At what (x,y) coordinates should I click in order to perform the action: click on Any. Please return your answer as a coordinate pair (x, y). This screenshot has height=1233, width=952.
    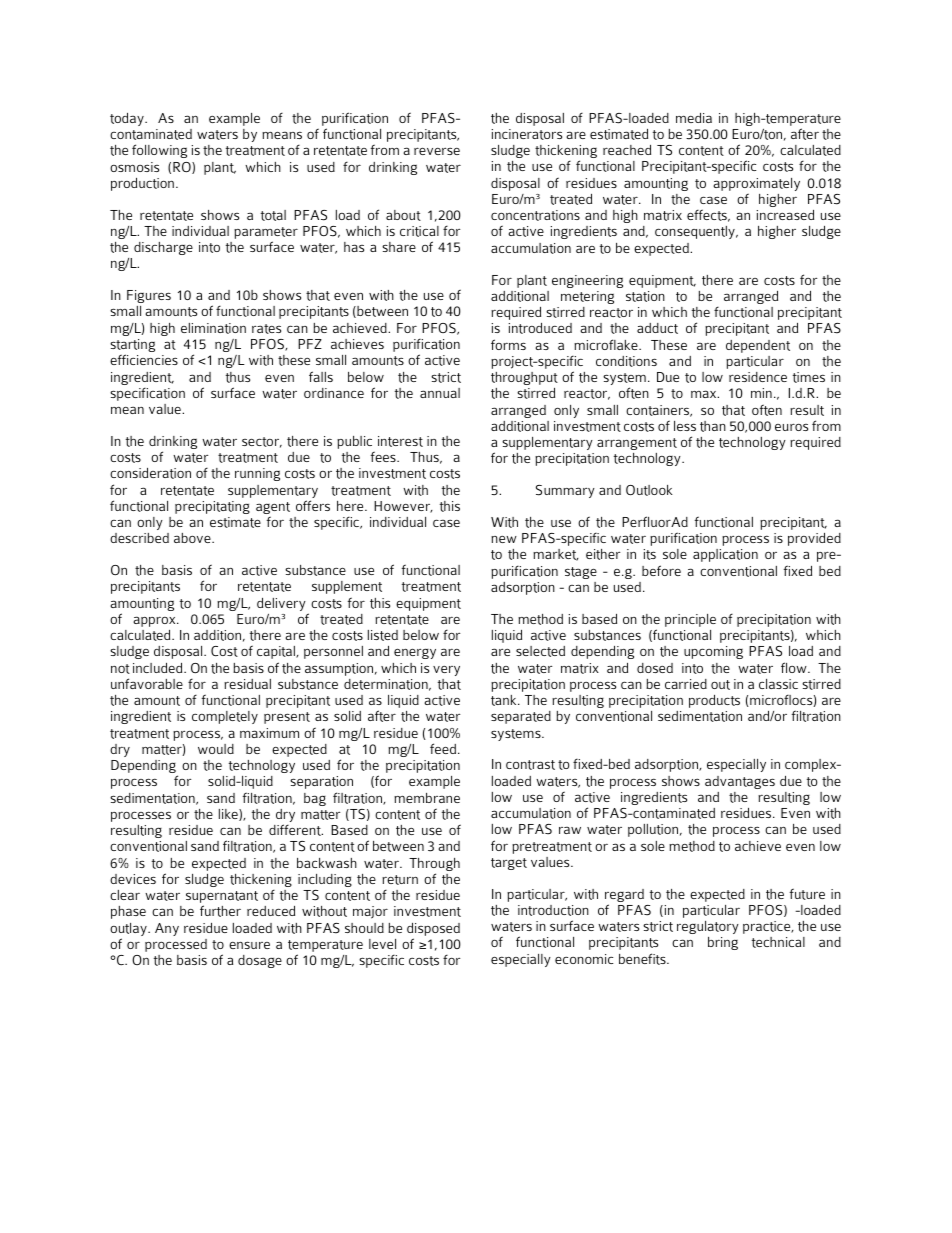
    Looking at the image, I should click on (167, 929).
